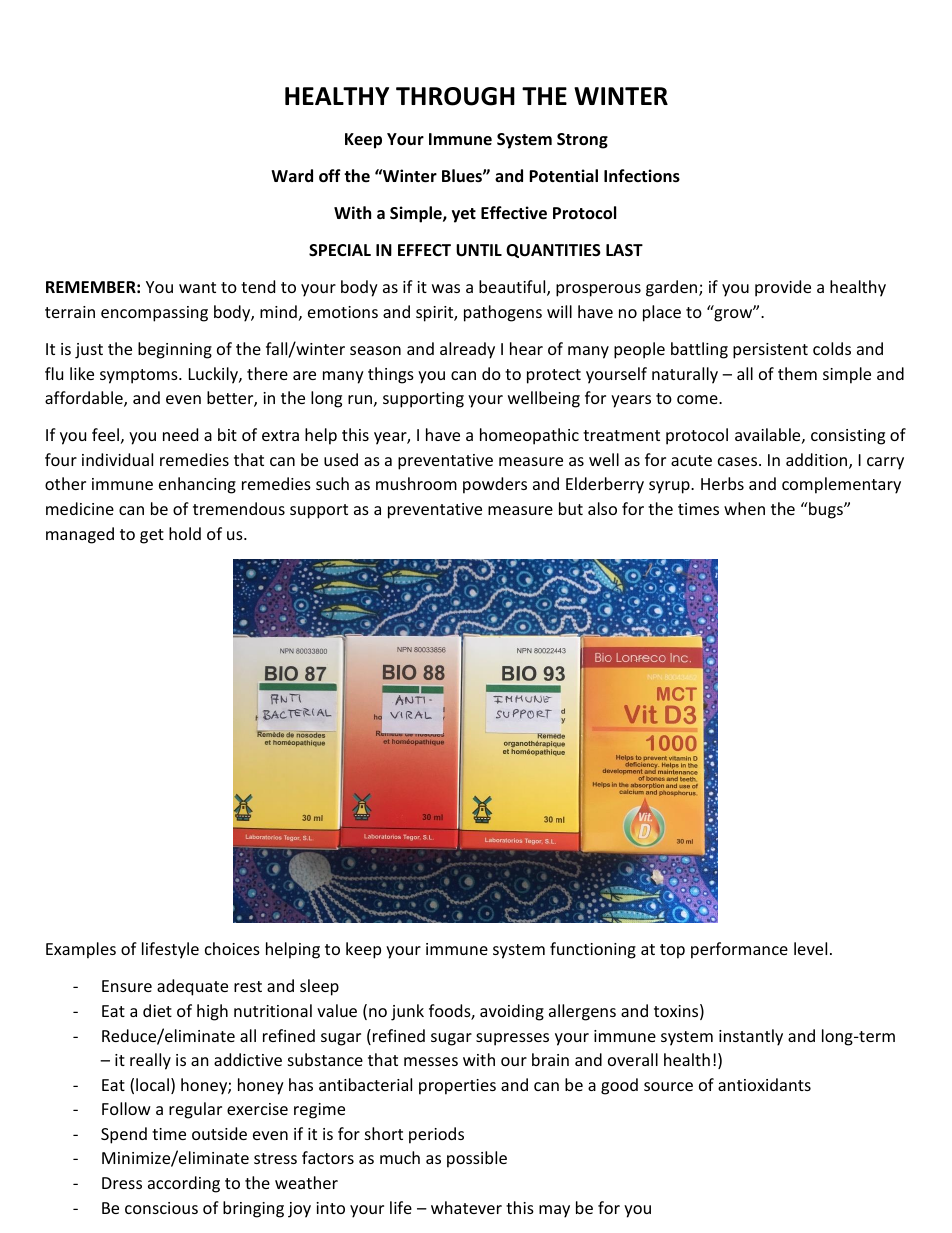  What do you see at coordinates (797, 373) in the document?
I see `them` at bounding box center [797, 373].
